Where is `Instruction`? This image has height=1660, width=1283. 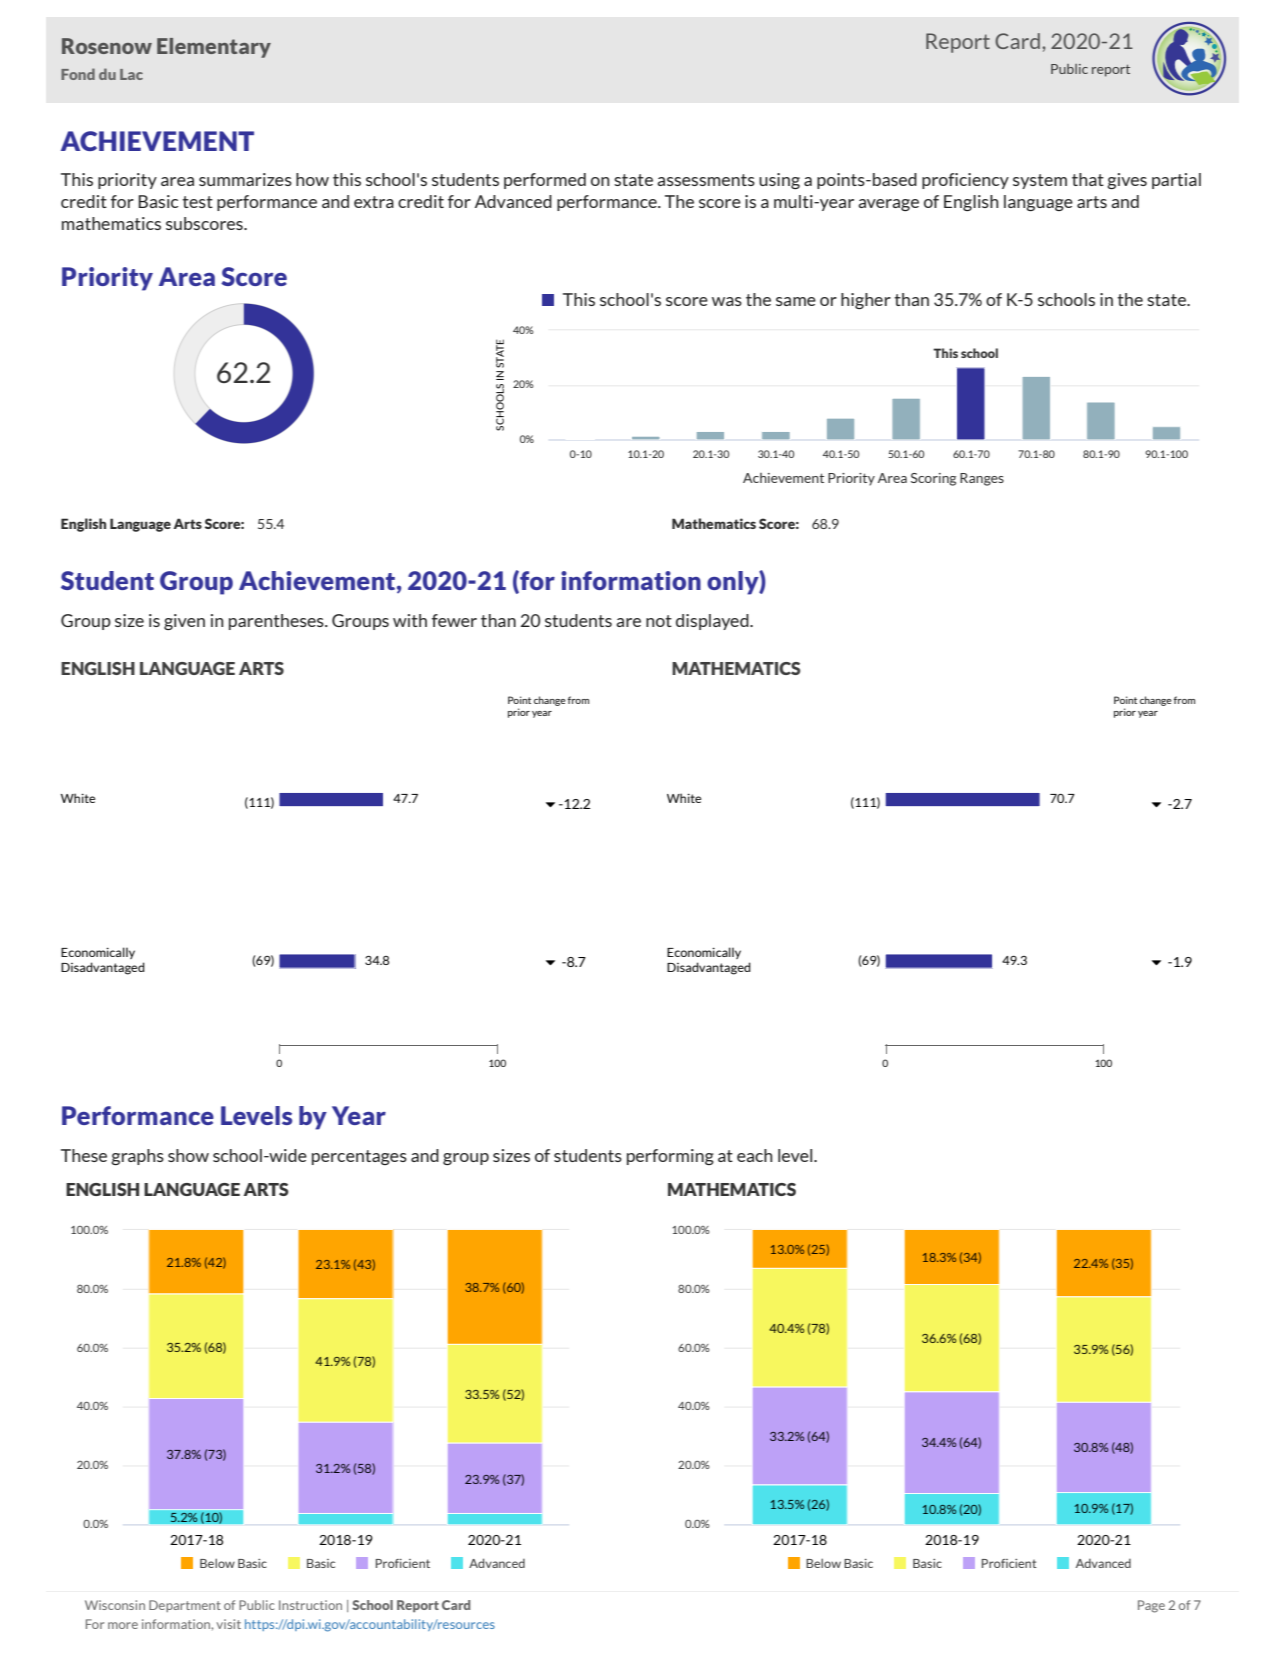 Instruction is located at coordinates (310, 1605).
